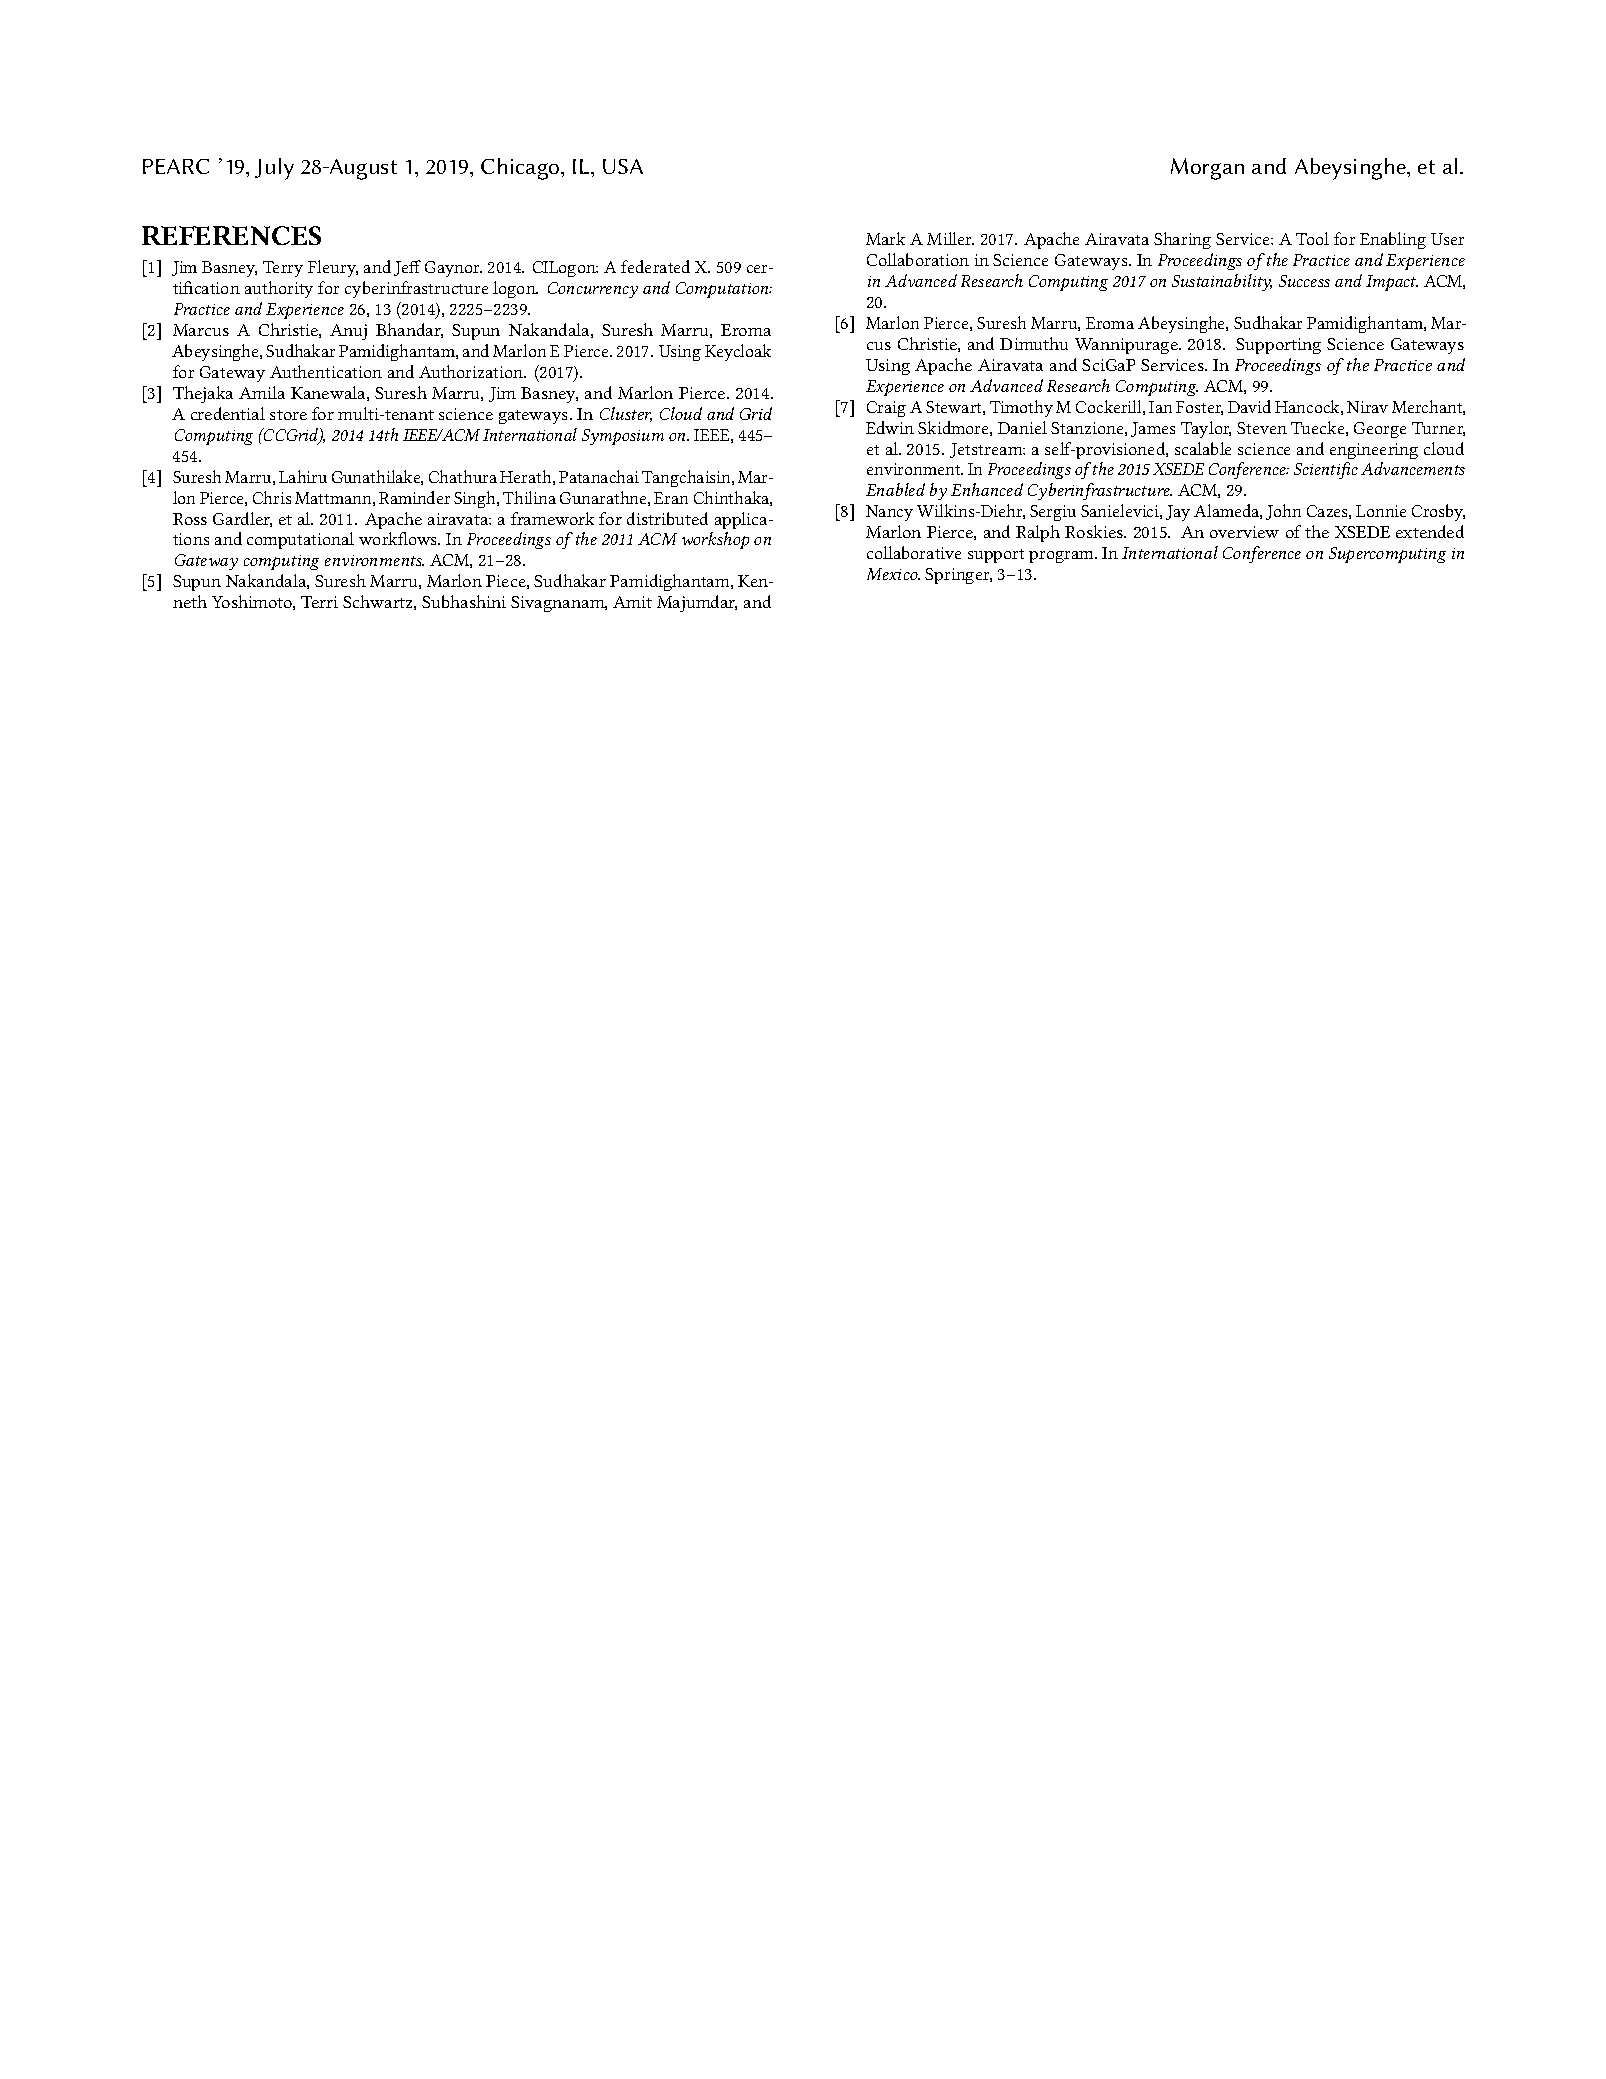 This screenshot has width=1606, height=2079. What do you see at coordinates (333, 268) in the screenshot?
I see `Fleury` at bounding box center [333, 268].
